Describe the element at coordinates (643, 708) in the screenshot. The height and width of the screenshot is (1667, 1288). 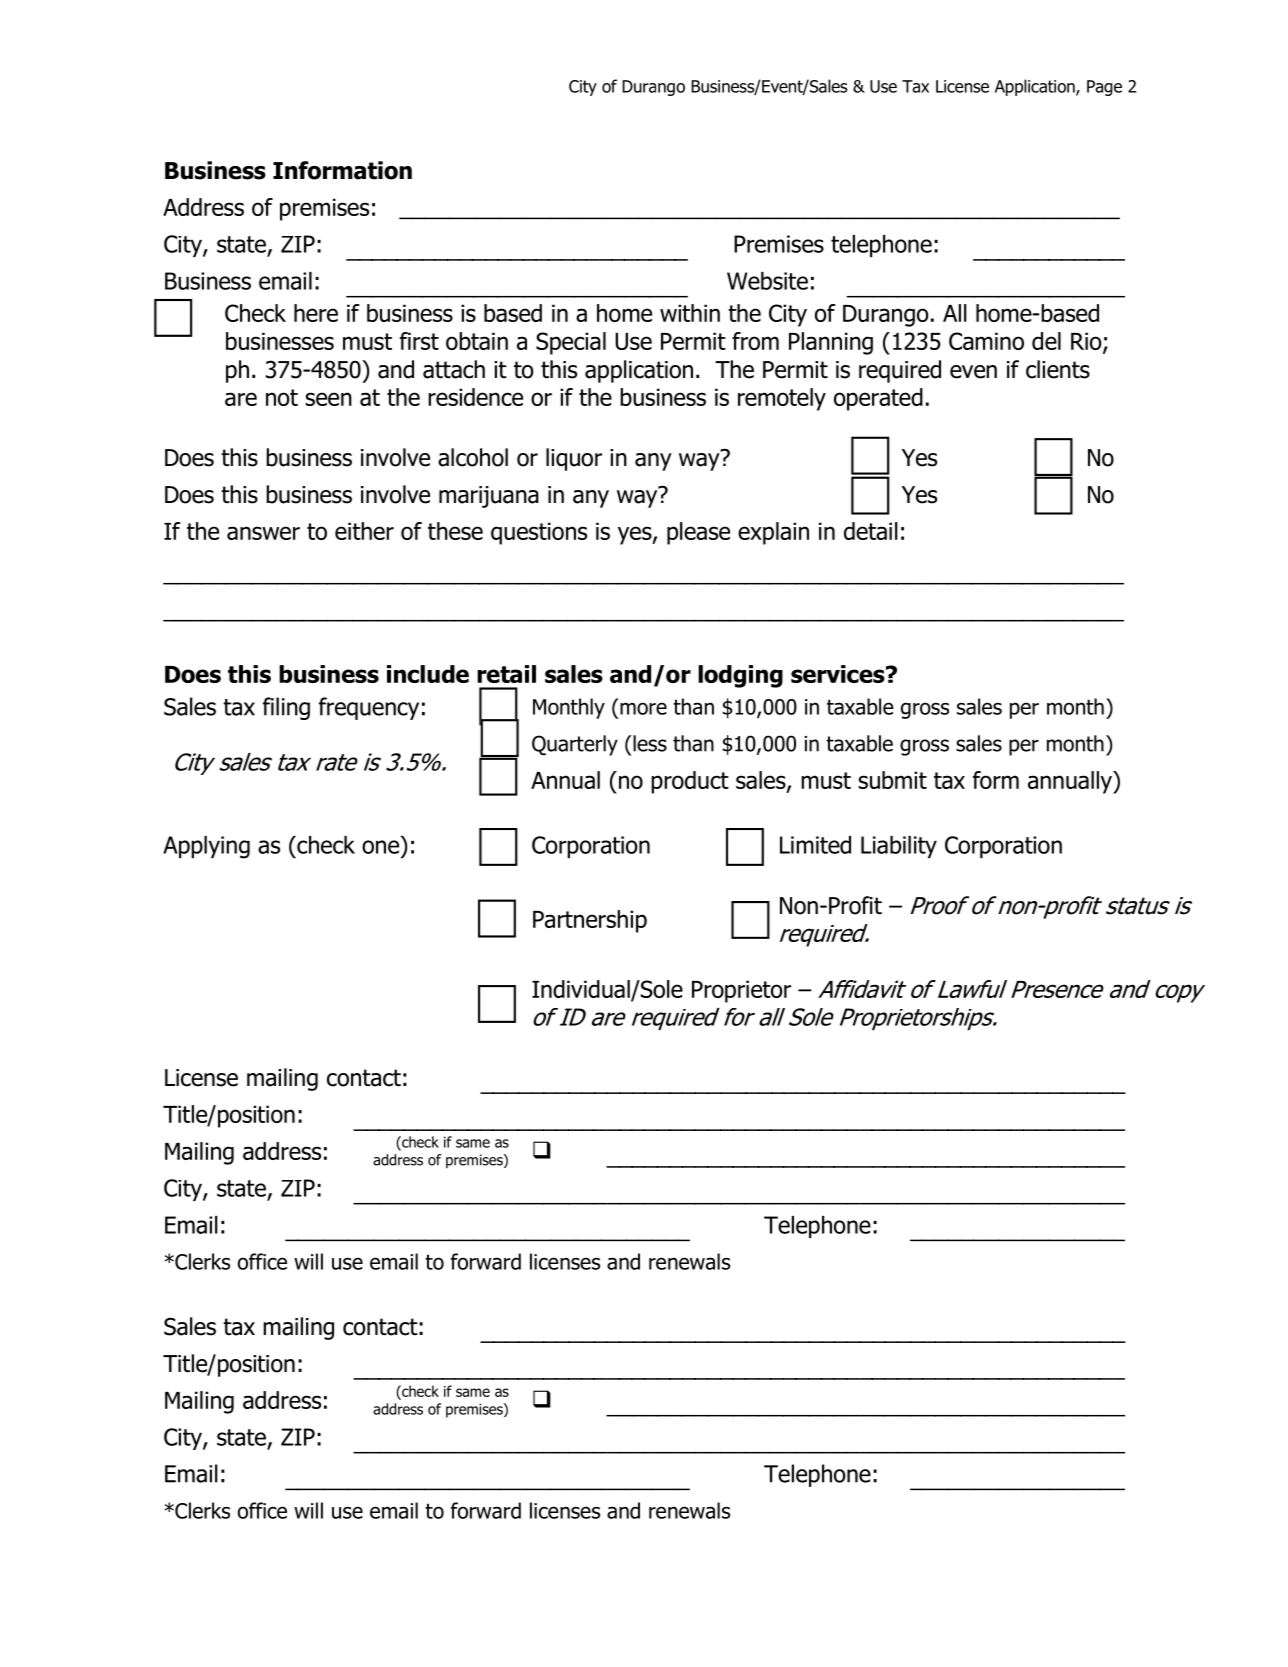
I see `more` at that location.
